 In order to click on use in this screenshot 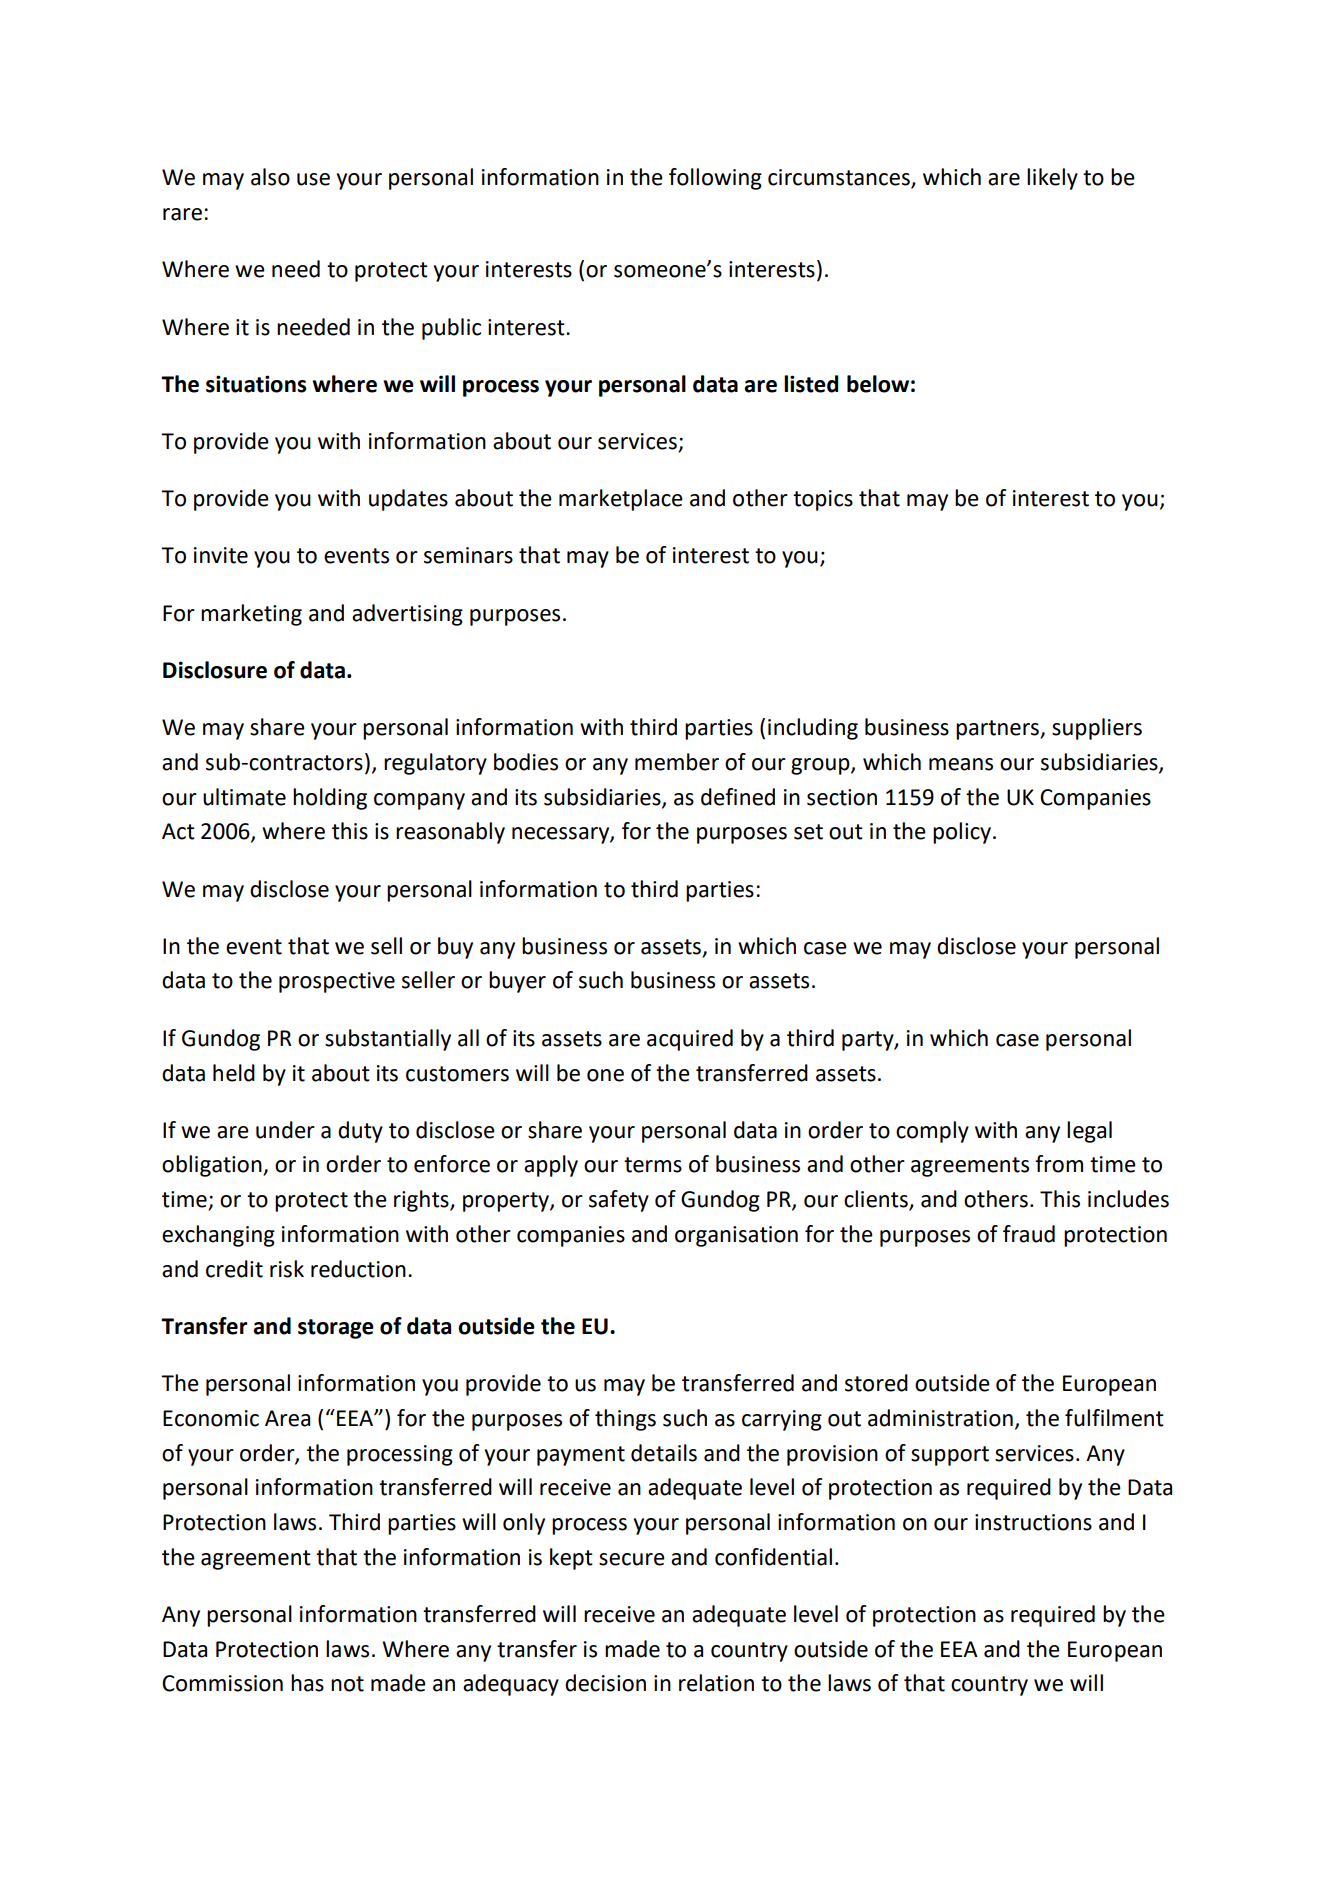, I will do `click(313, 179)`.
